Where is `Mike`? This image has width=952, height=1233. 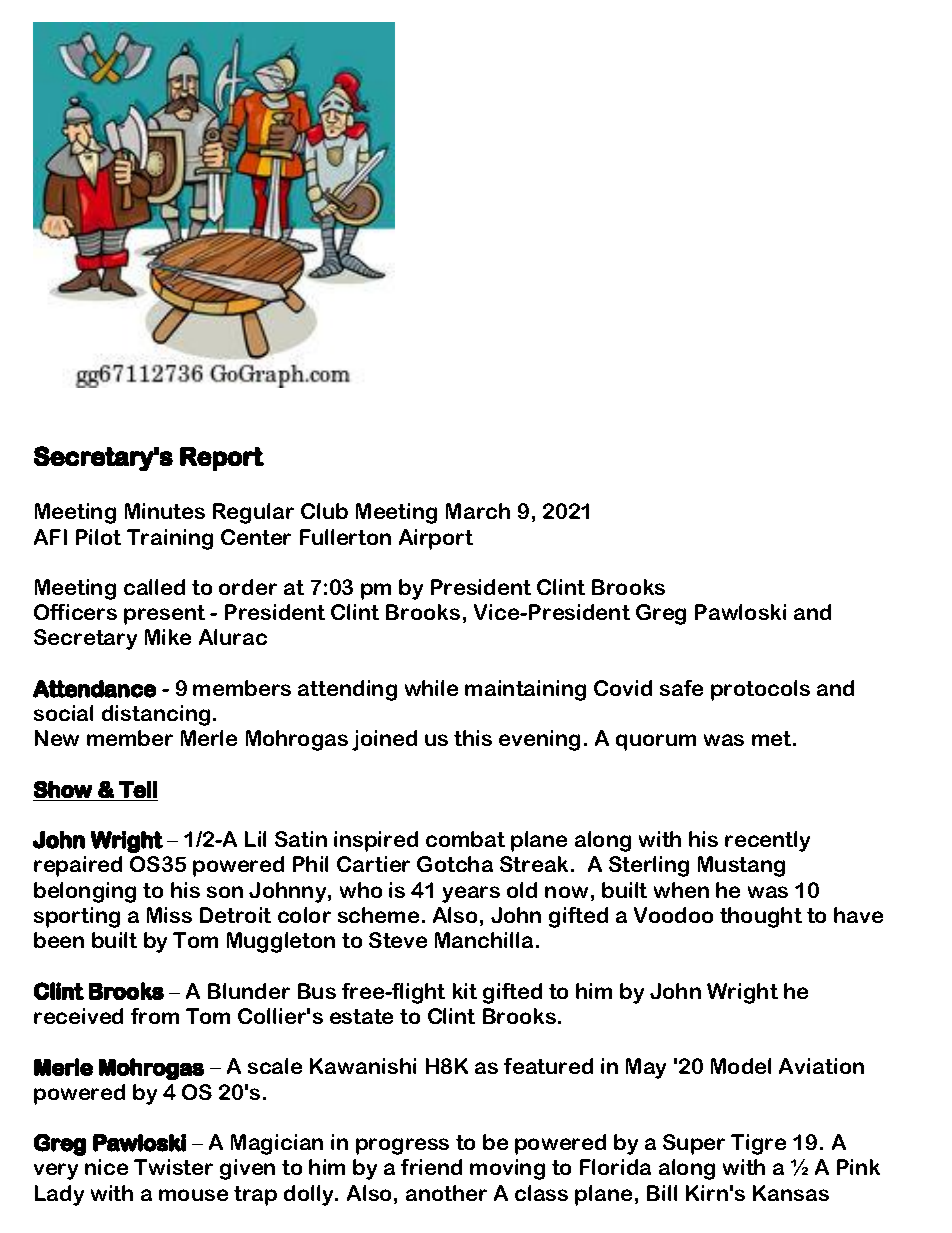 Mike is located at coordinates (168, 637).
